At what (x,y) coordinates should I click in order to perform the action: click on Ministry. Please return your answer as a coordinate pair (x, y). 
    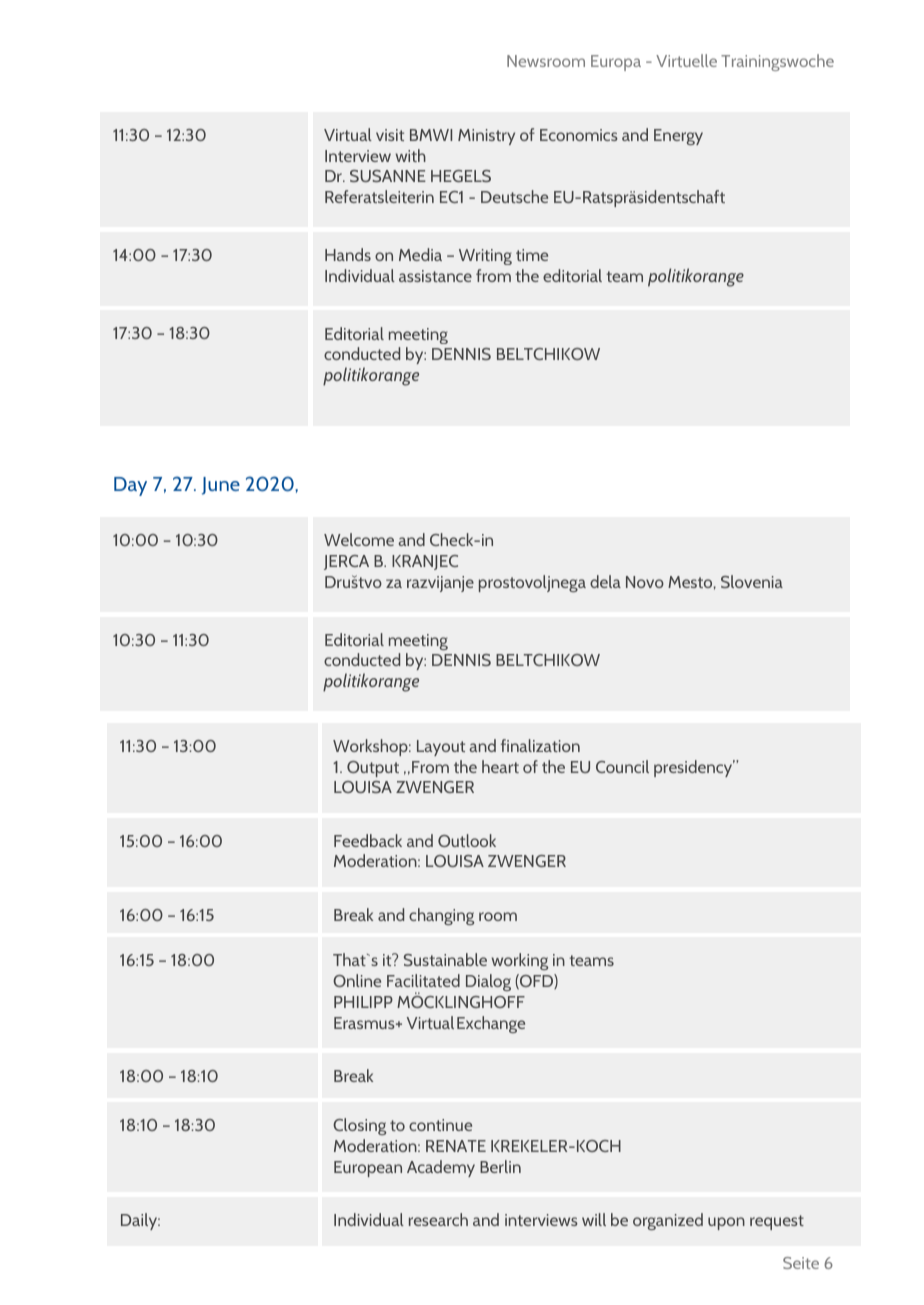
    Looking at the image, I should click on (486, 137).
